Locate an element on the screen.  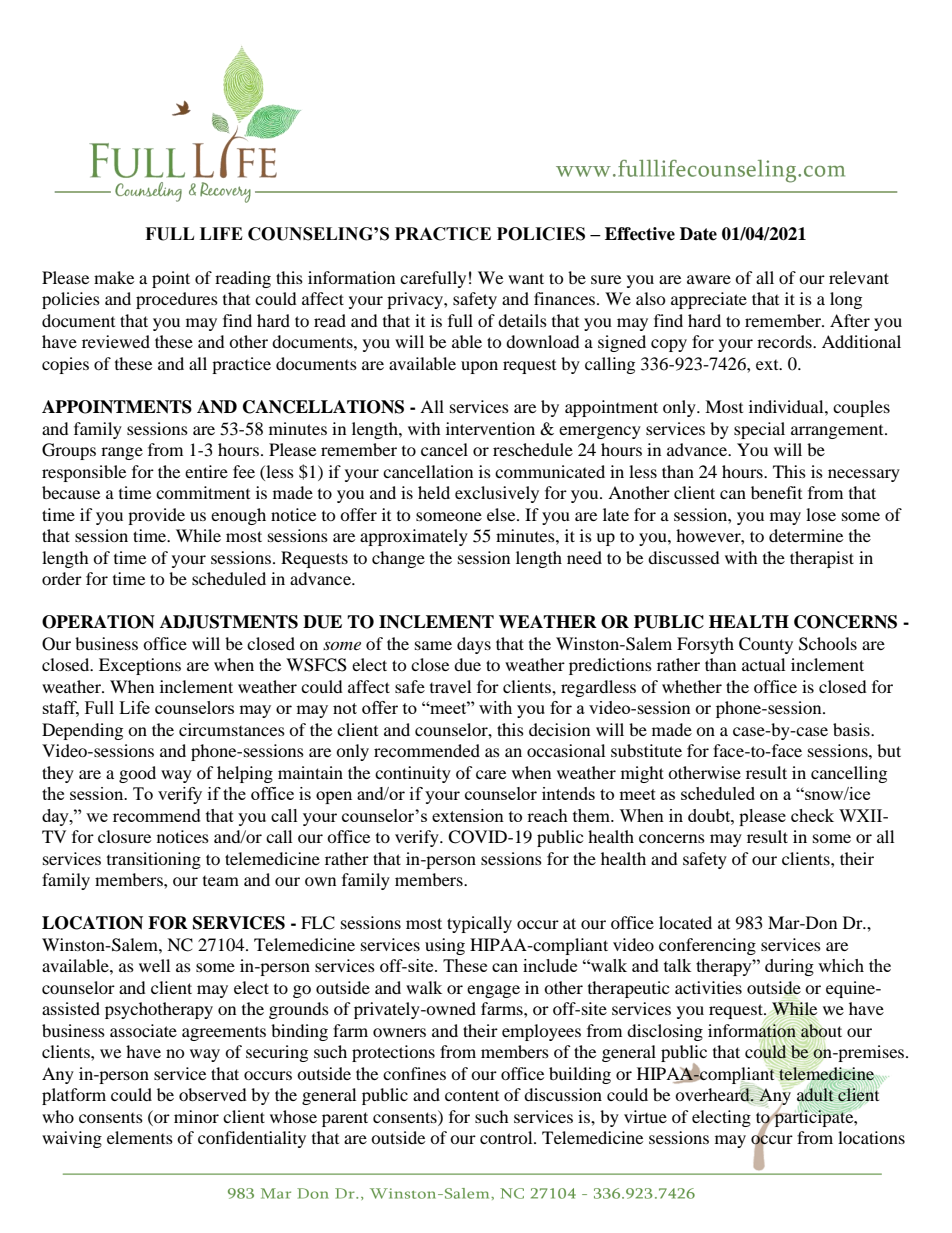
want is located at coordinates (526, 278).
